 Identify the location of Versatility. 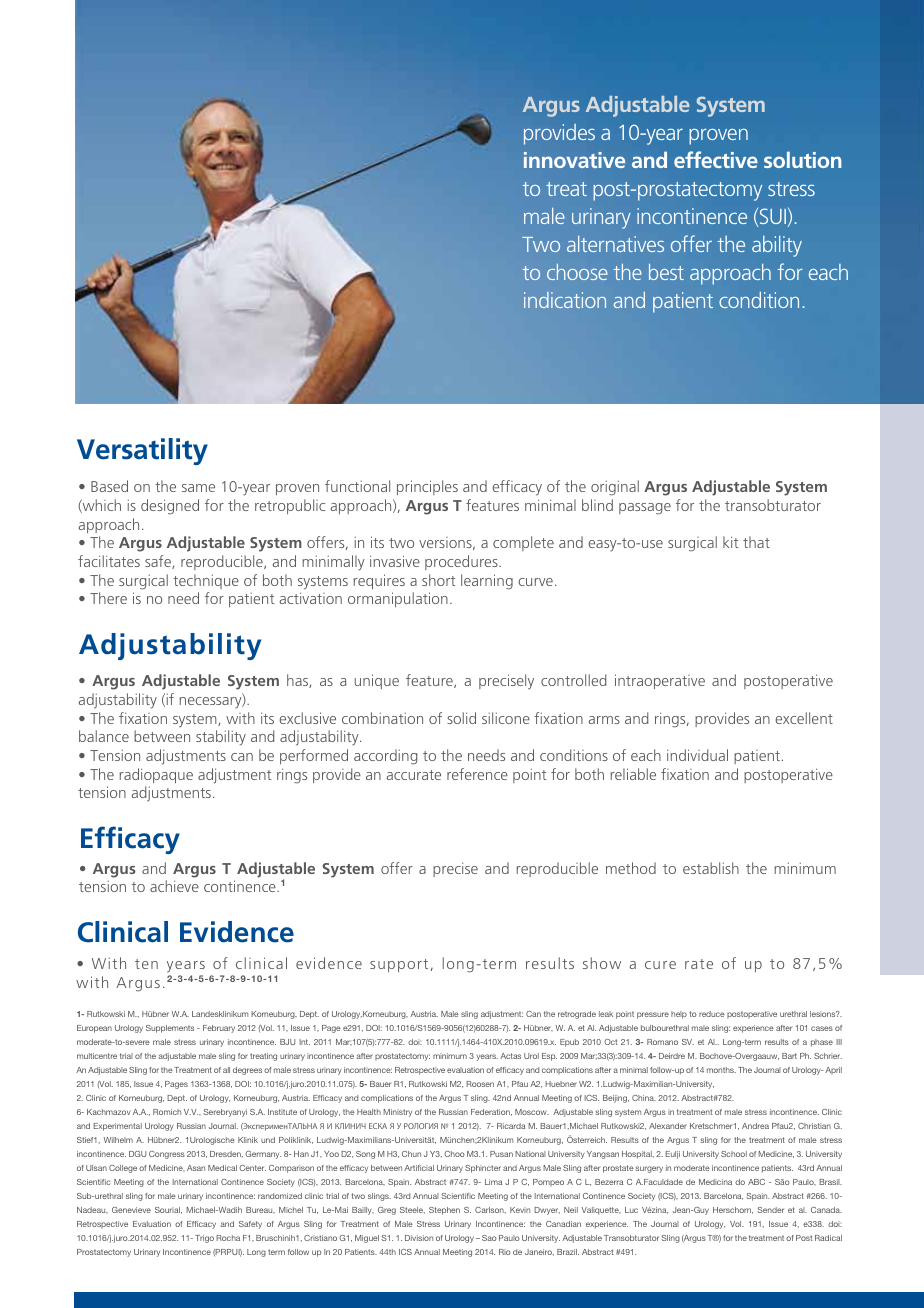
(142, 451).
